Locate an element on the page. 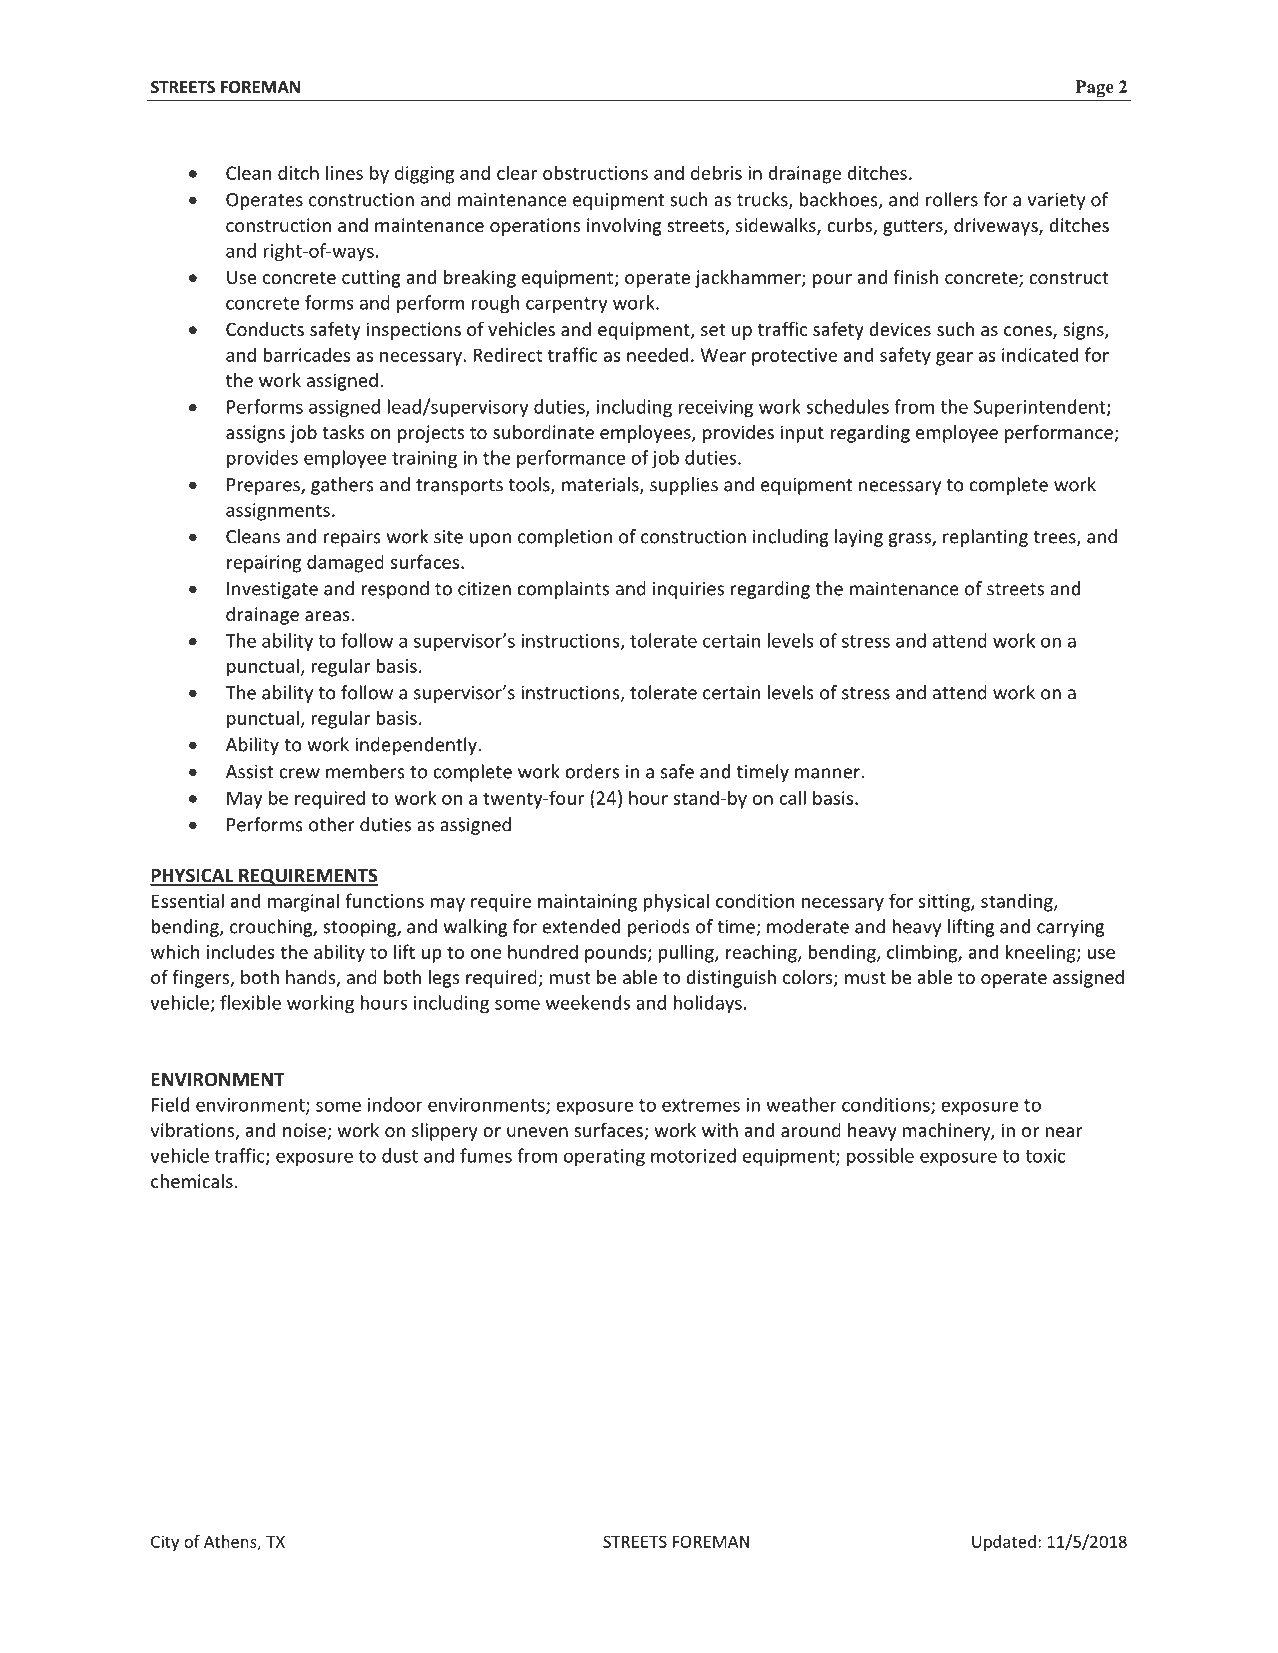 This image has width=1278, height=1653. Superintendent is located at coordinates (1041, 408).
